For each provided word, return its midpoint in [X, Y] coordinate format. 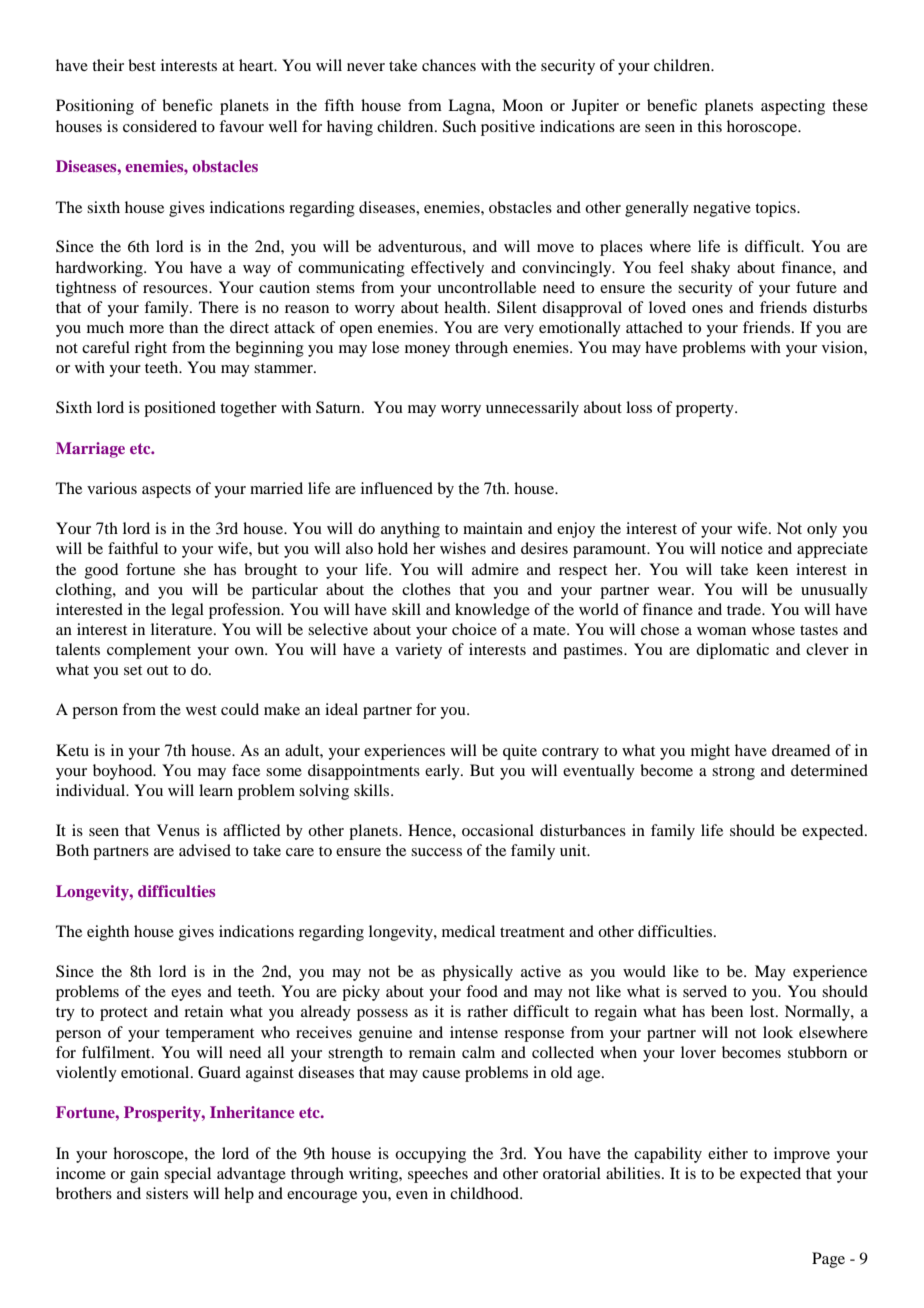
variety [418, 651]
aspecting [793, 107]
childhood [485, 1193]
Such [459, 126]
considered [160, 126]
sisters [167, 1193]
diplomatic [732, 651]
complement [149, 651]
